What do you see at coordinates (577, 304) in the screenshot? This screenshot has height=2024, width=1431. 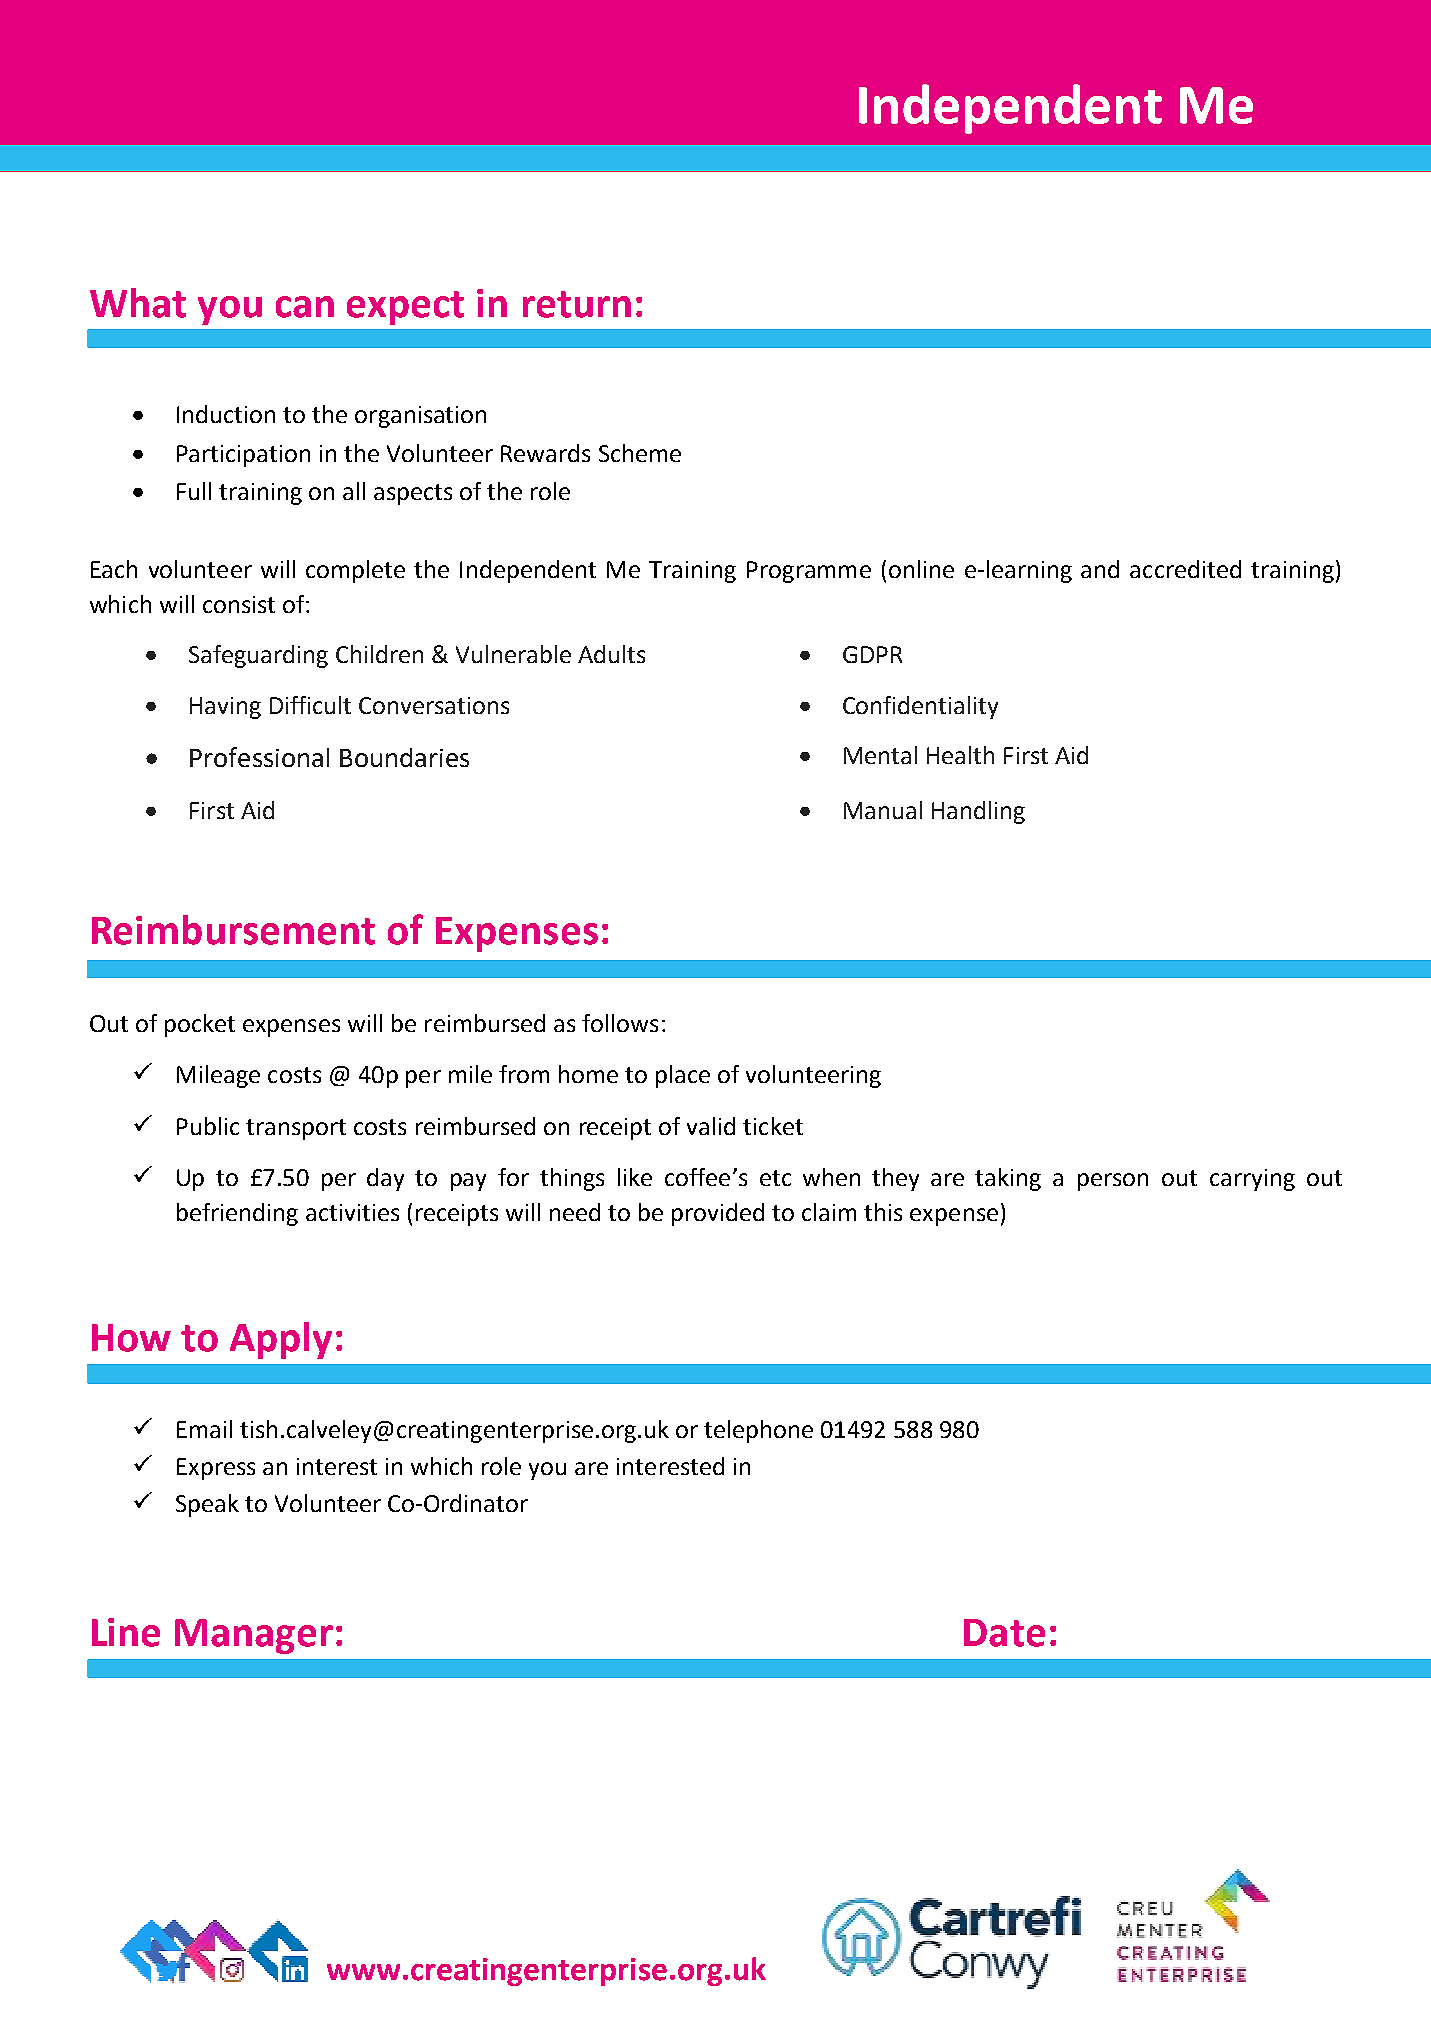 I see `return` at bounding box center [577, 304].
